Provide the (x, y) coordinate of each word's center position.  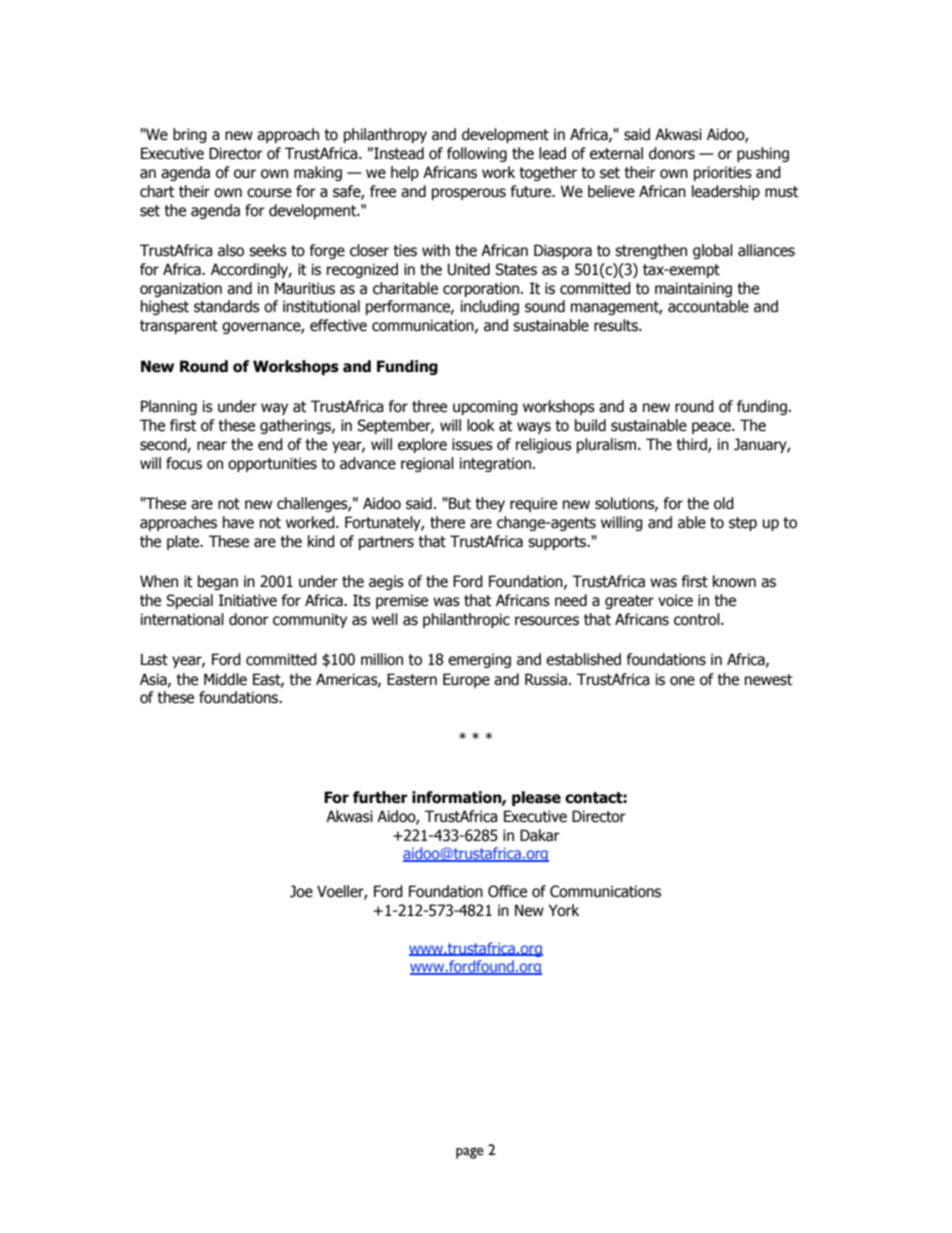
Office (507, 891)
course (269, 193)
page (470, 1153)
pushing (763, 154)
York (564, 910)
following (477, 154)
